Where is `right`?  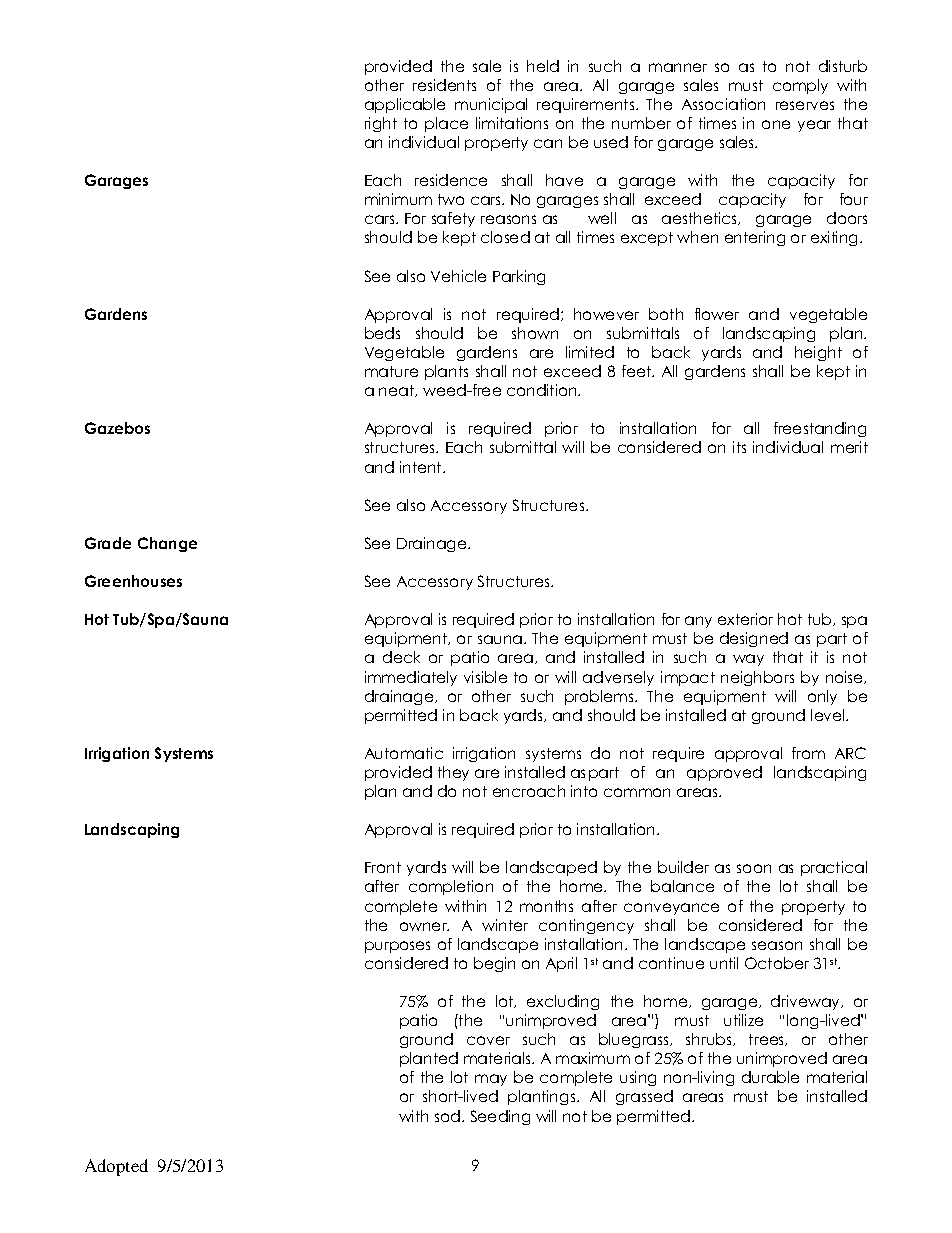
right is located at coordinates (381, 124).
